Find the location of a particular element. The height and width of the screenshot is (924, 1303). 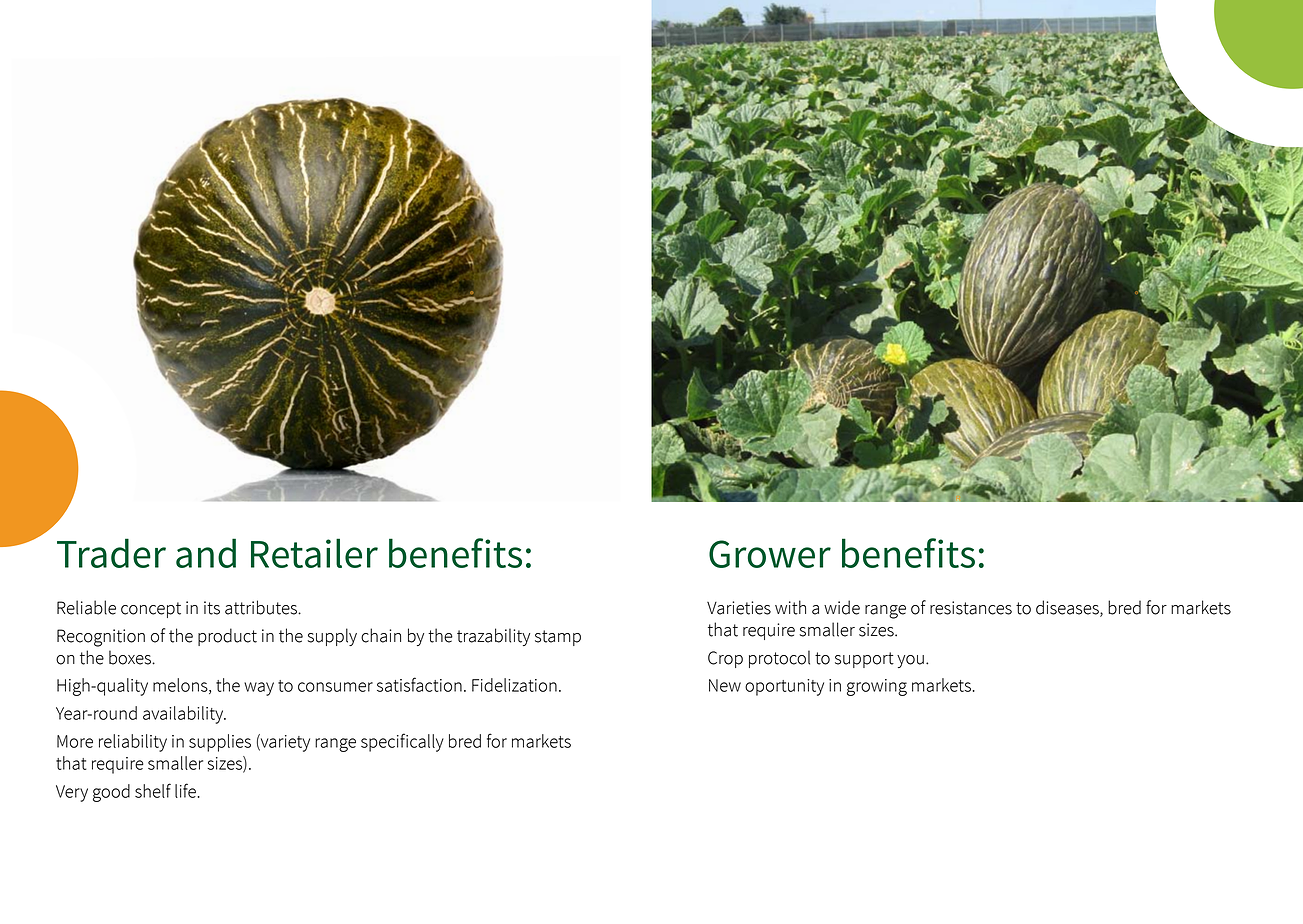

New is located at coordinates (725, 685).
